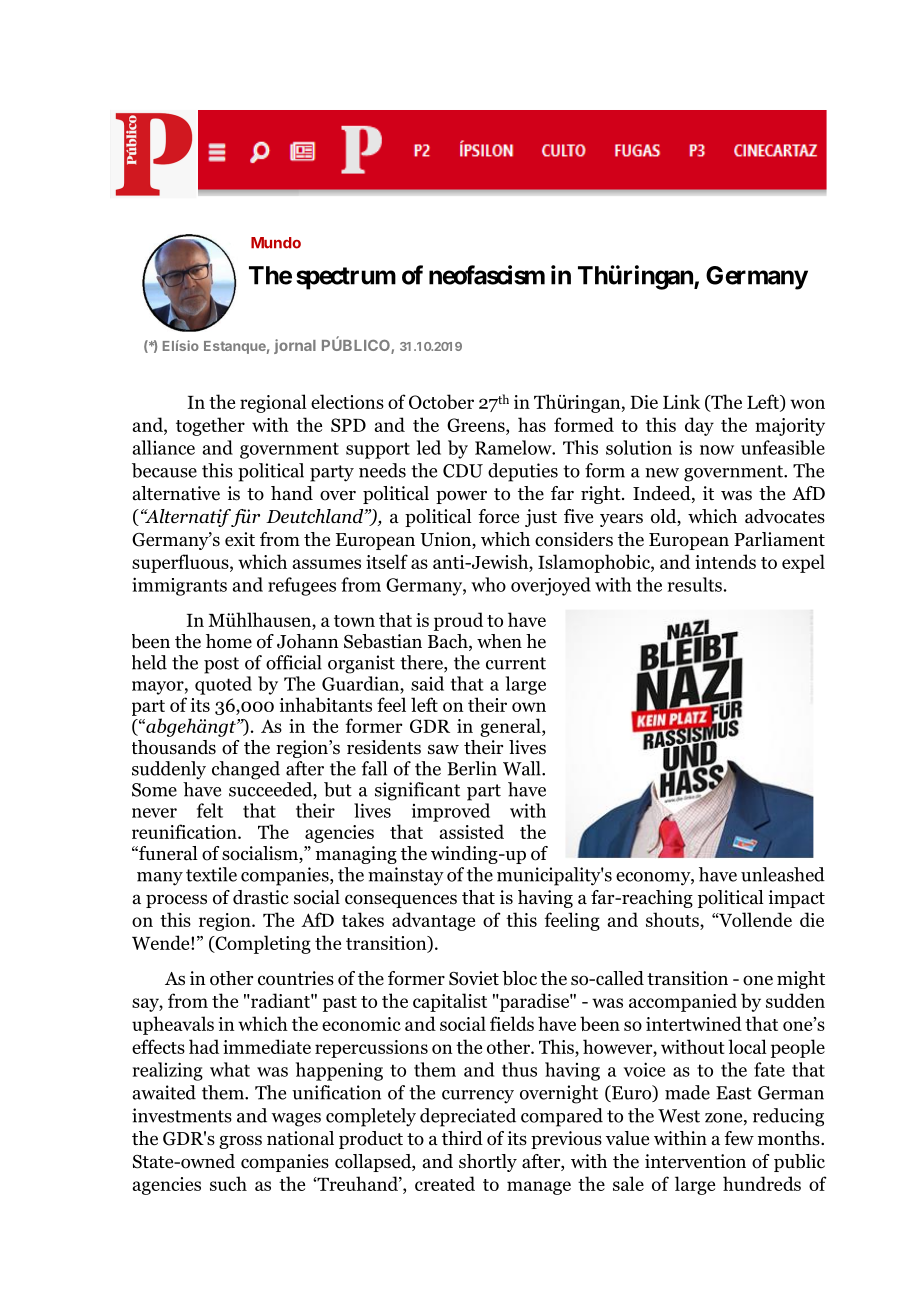  I want to click on Link, so click(681, 401).
